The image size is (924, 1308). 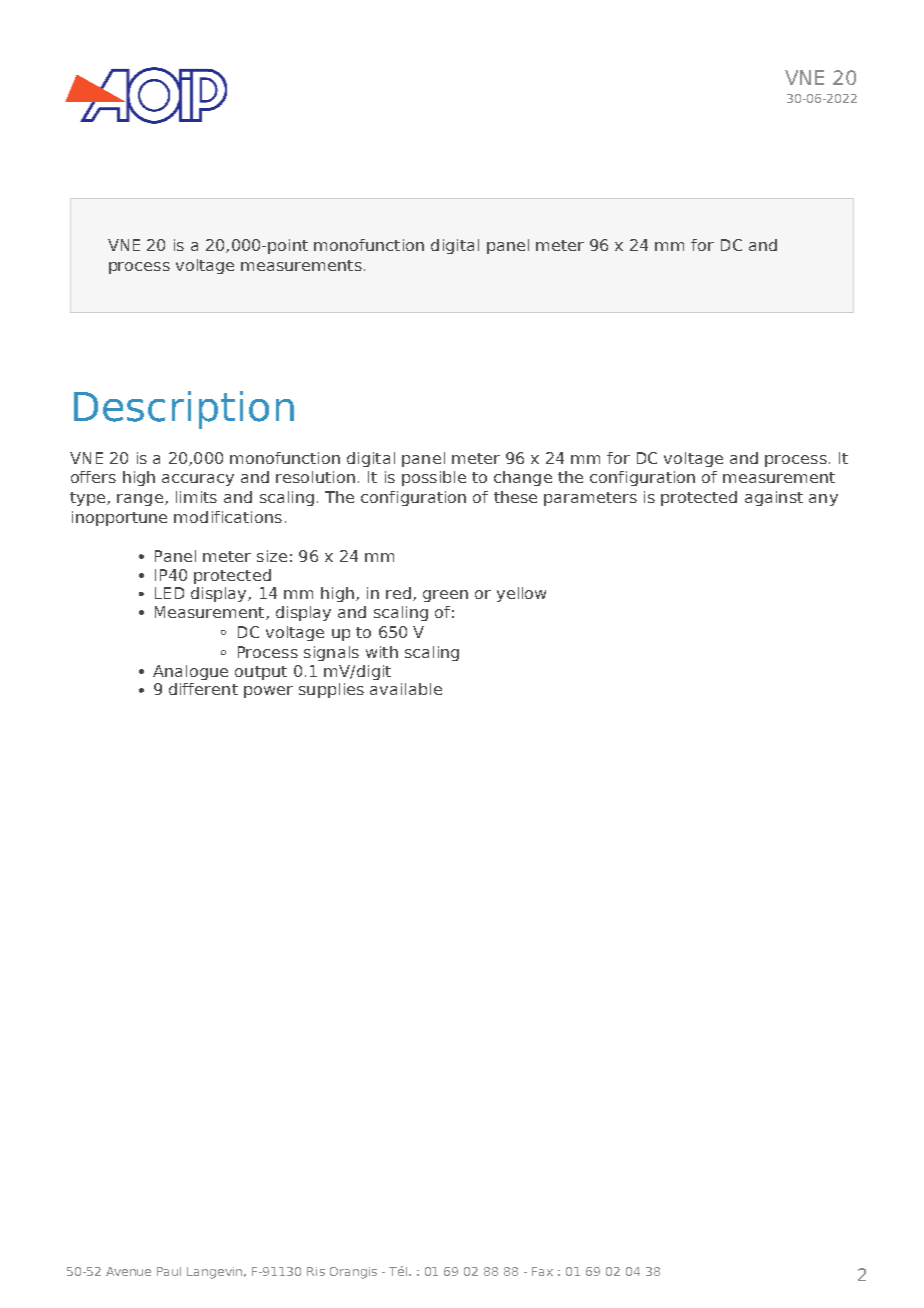 What do you see at coordinates (203, 689) in the screenshot?
I see `different` at bounding box center [203, 689].
